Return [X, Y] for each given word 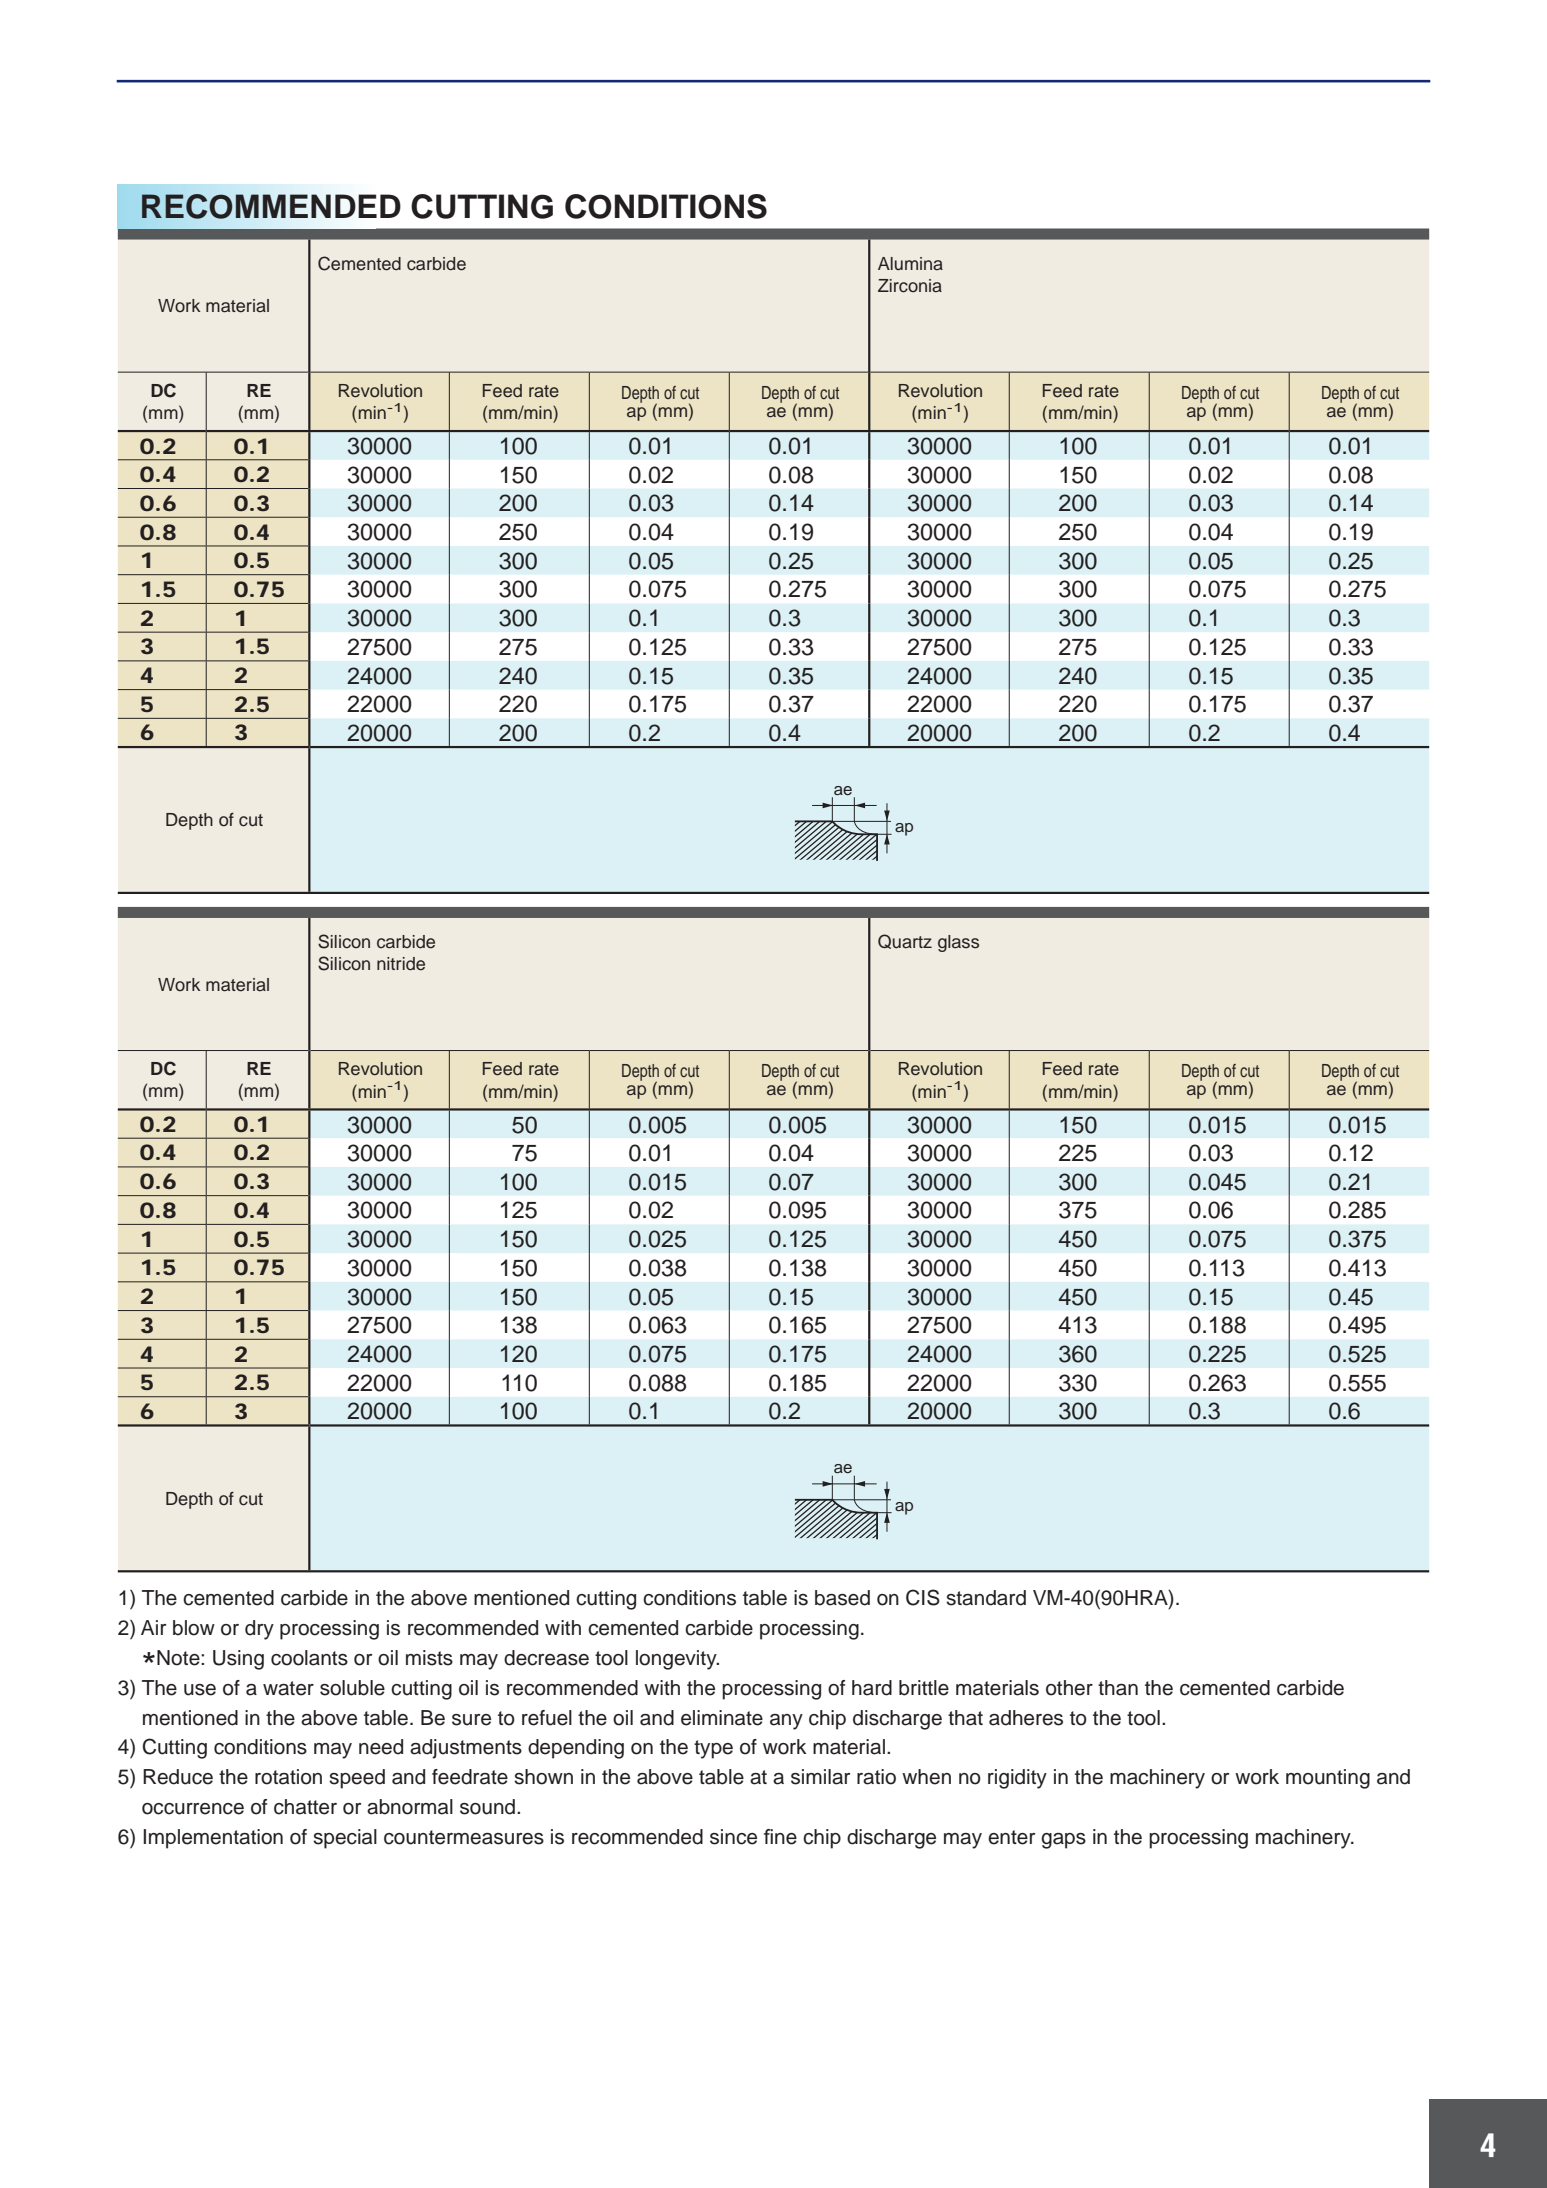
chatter [305, 1807]
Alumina [910, 264]
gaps [1063, 1841]
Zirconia [910, 286]
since [733, 1837]
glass [958, 943]
